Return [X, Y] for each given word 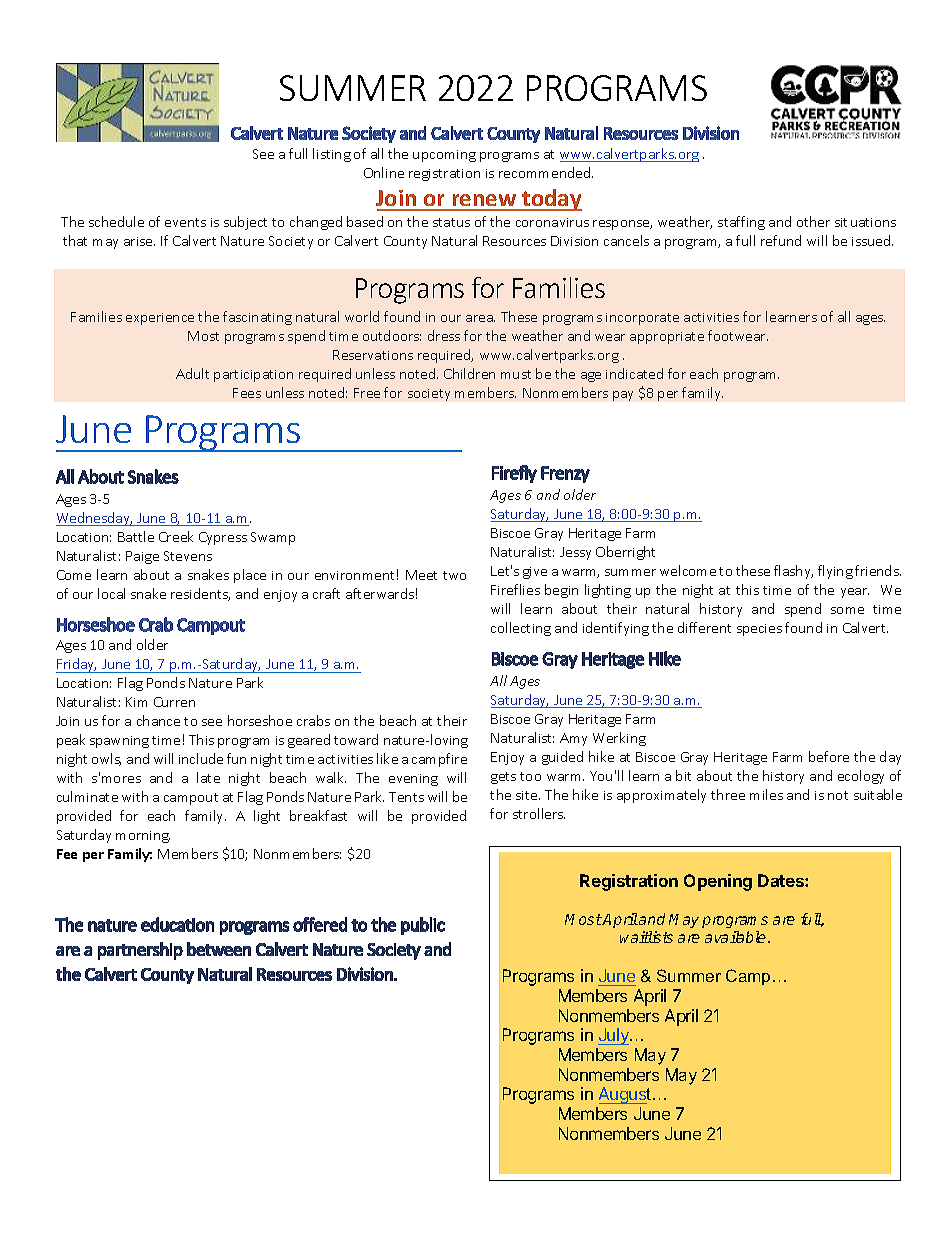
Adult [192, 373]
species [759, 630]
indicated [634, 373]
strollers [539, 813]
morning [143, 837]
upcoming [444, 156]
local [111, 593]
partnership [140, 951]
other [813, 221]
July [614, 1036]
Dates [782, 880]
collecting [521, 629]
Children [469, 373]
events [185, 222]
